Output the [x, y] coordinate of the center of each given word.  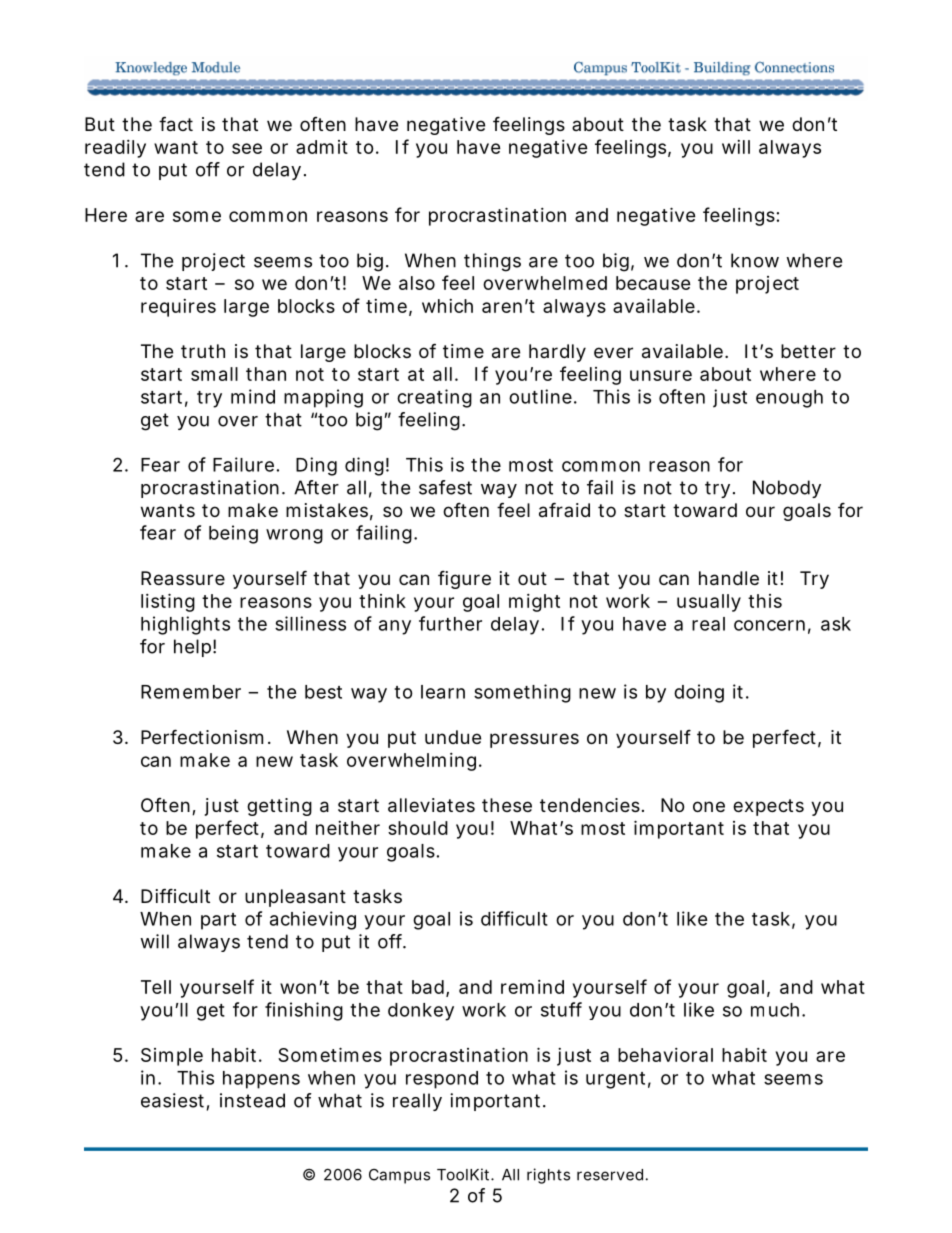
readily [115, 149]
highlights [185, 625]
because [653, 283]
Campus [399, 1176]
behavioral [665, 1055]
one [709, 806]
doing [699, 693]
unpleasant [295, 898]
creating [434, 398]
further [450, 623]
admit [322, 147]
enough [789, 399]
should [418, 828]
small [214, 374]
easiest [175, 1101]
